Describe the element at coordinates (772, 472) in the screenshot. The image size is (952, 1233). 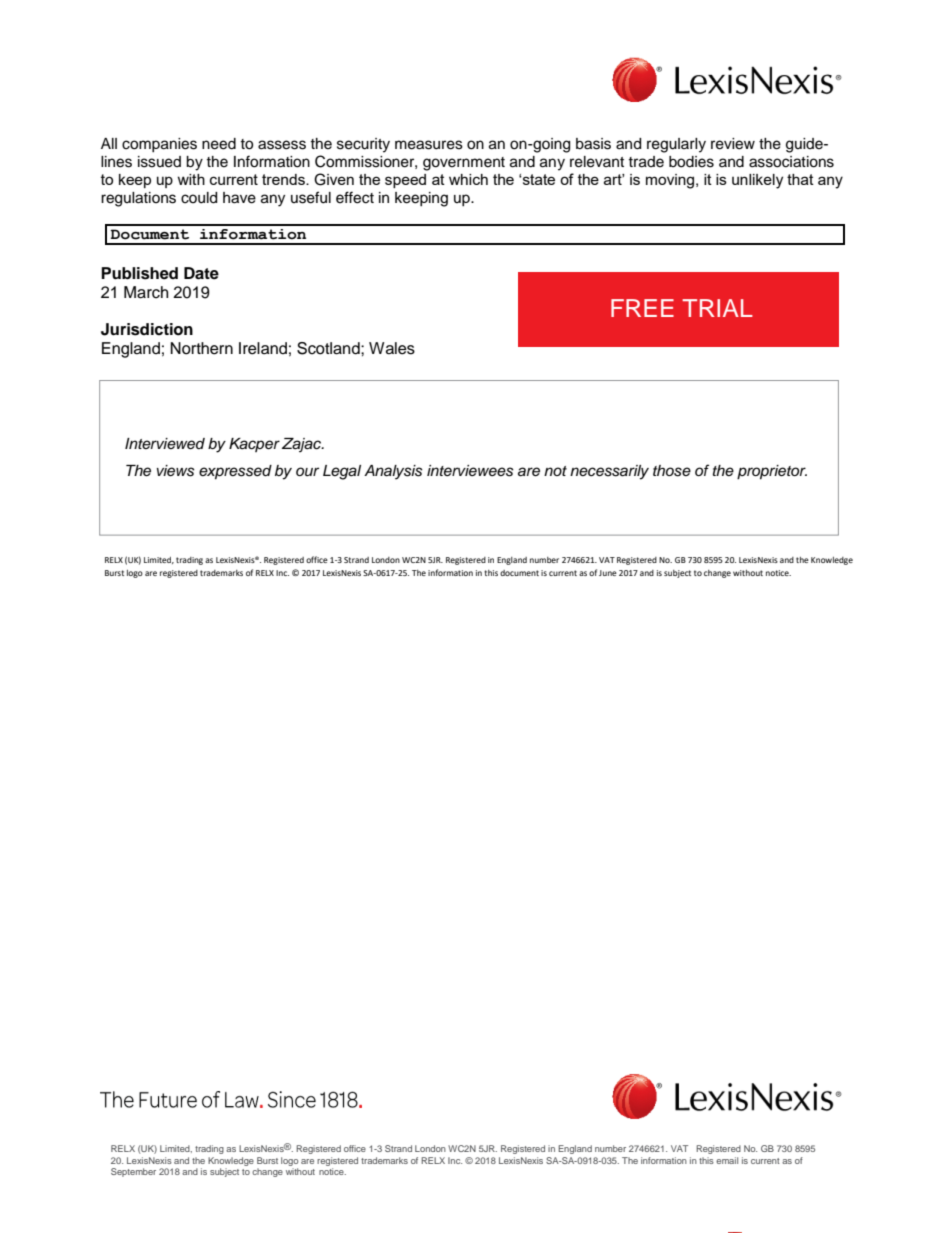
I see `proprietor` at that location.
